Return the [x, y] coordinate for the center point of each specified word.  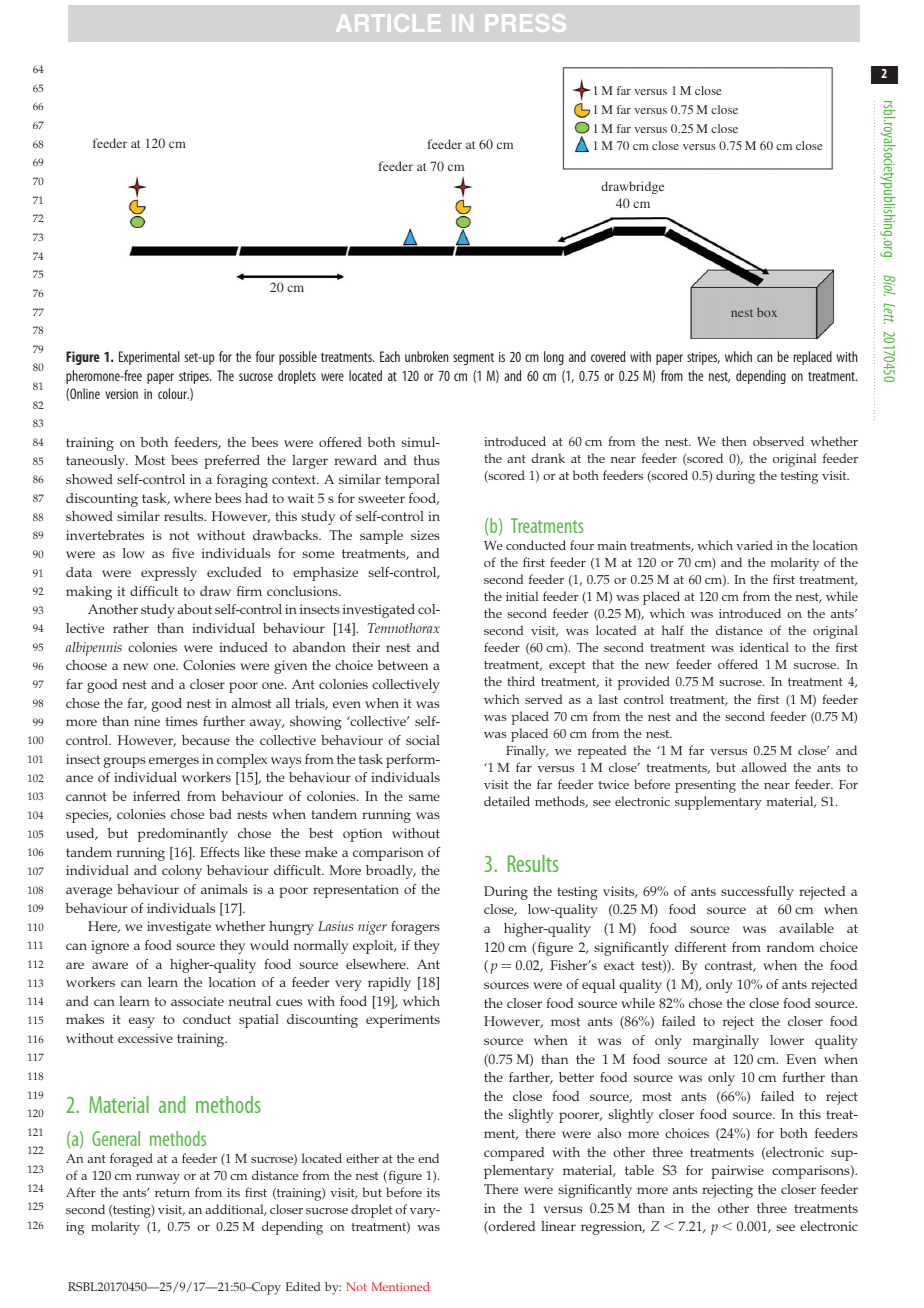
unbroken [426, 356]
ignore [110, 947]
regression [613, 1228]
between [403, 665]
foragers [415, 928]
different [700, 947]
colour [173, 393]
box [767, 312]
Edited [303, 1286]
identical [764, 647]
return [172, 1193]
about [194, 609]
